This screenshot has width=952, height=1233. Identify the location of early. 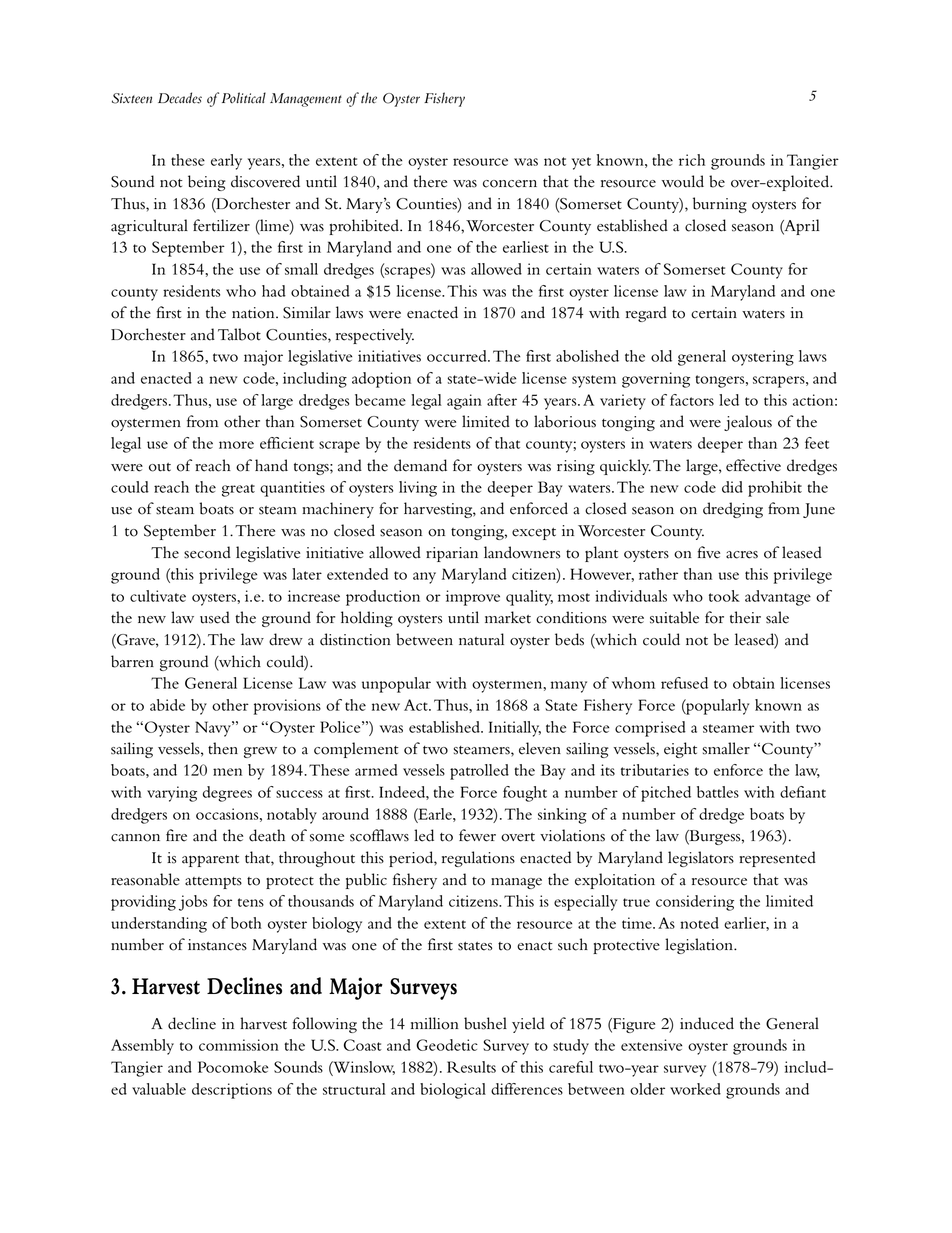
(226, 162).
